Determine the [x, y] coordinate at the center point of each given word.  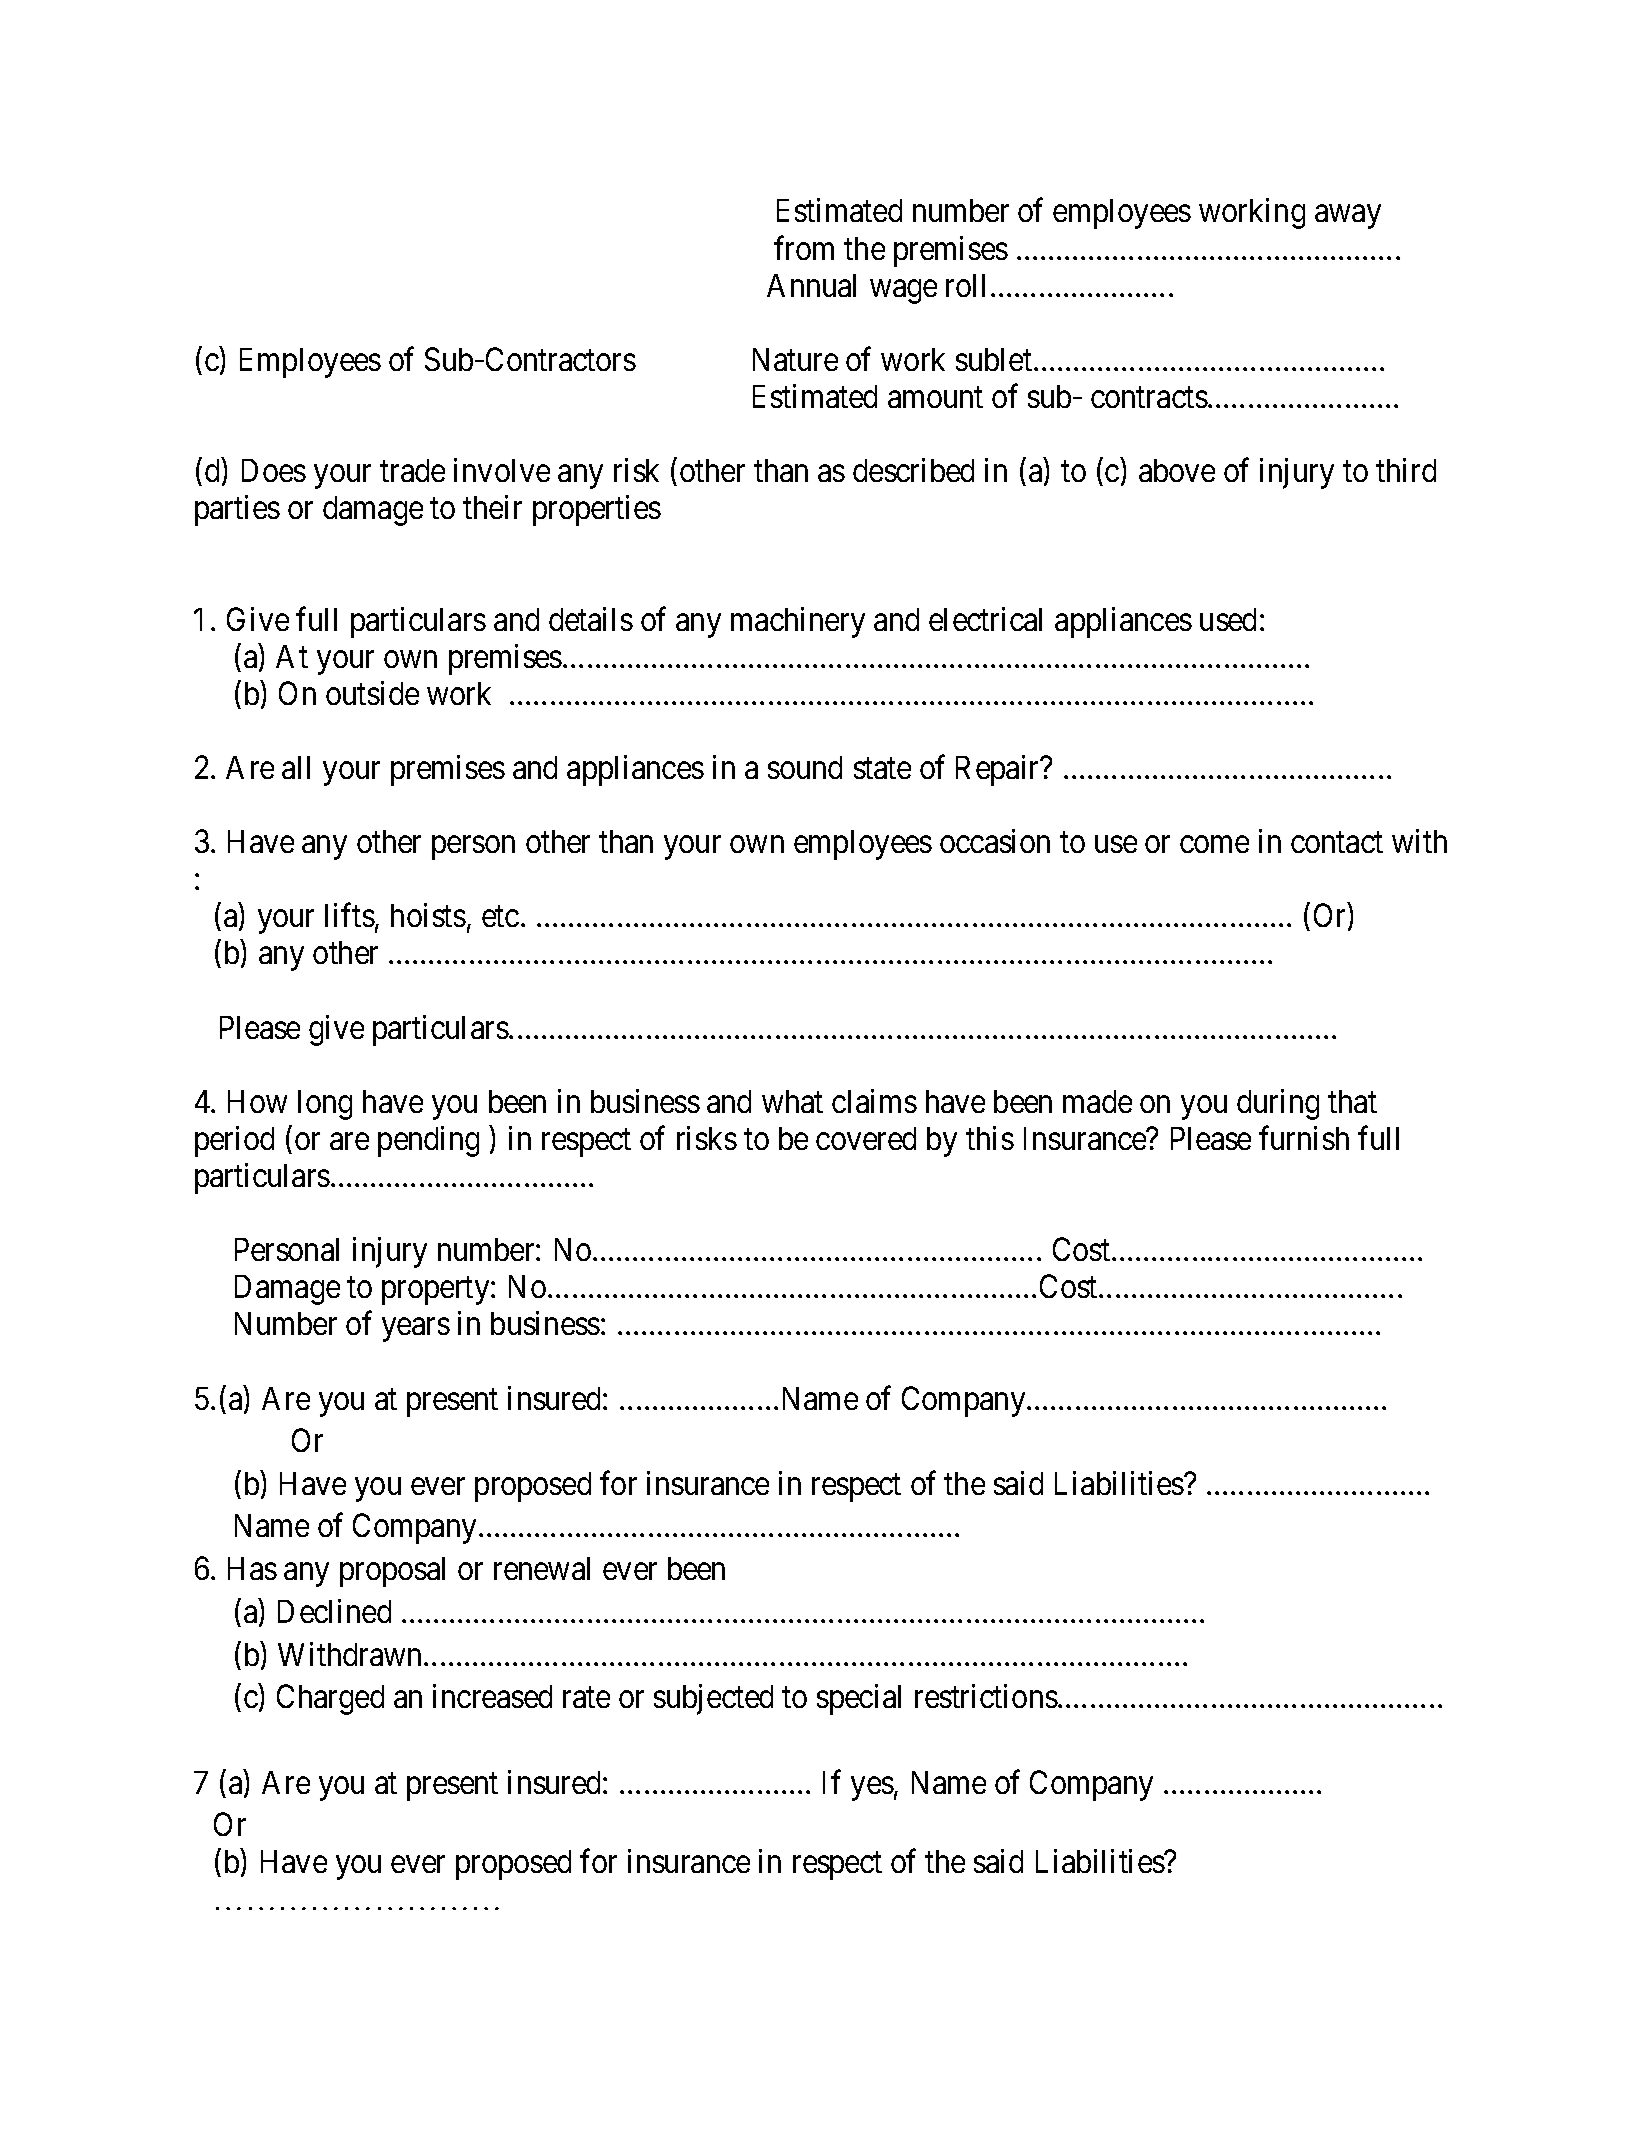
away [1348, 217]
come [1214, 844]
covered [866, 1138]
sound [805, 767]
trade [412, 470]
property [437, 1291]
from [804, 248]
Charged [330, 1699]
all [296, 767]
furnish [1304, 1138]
